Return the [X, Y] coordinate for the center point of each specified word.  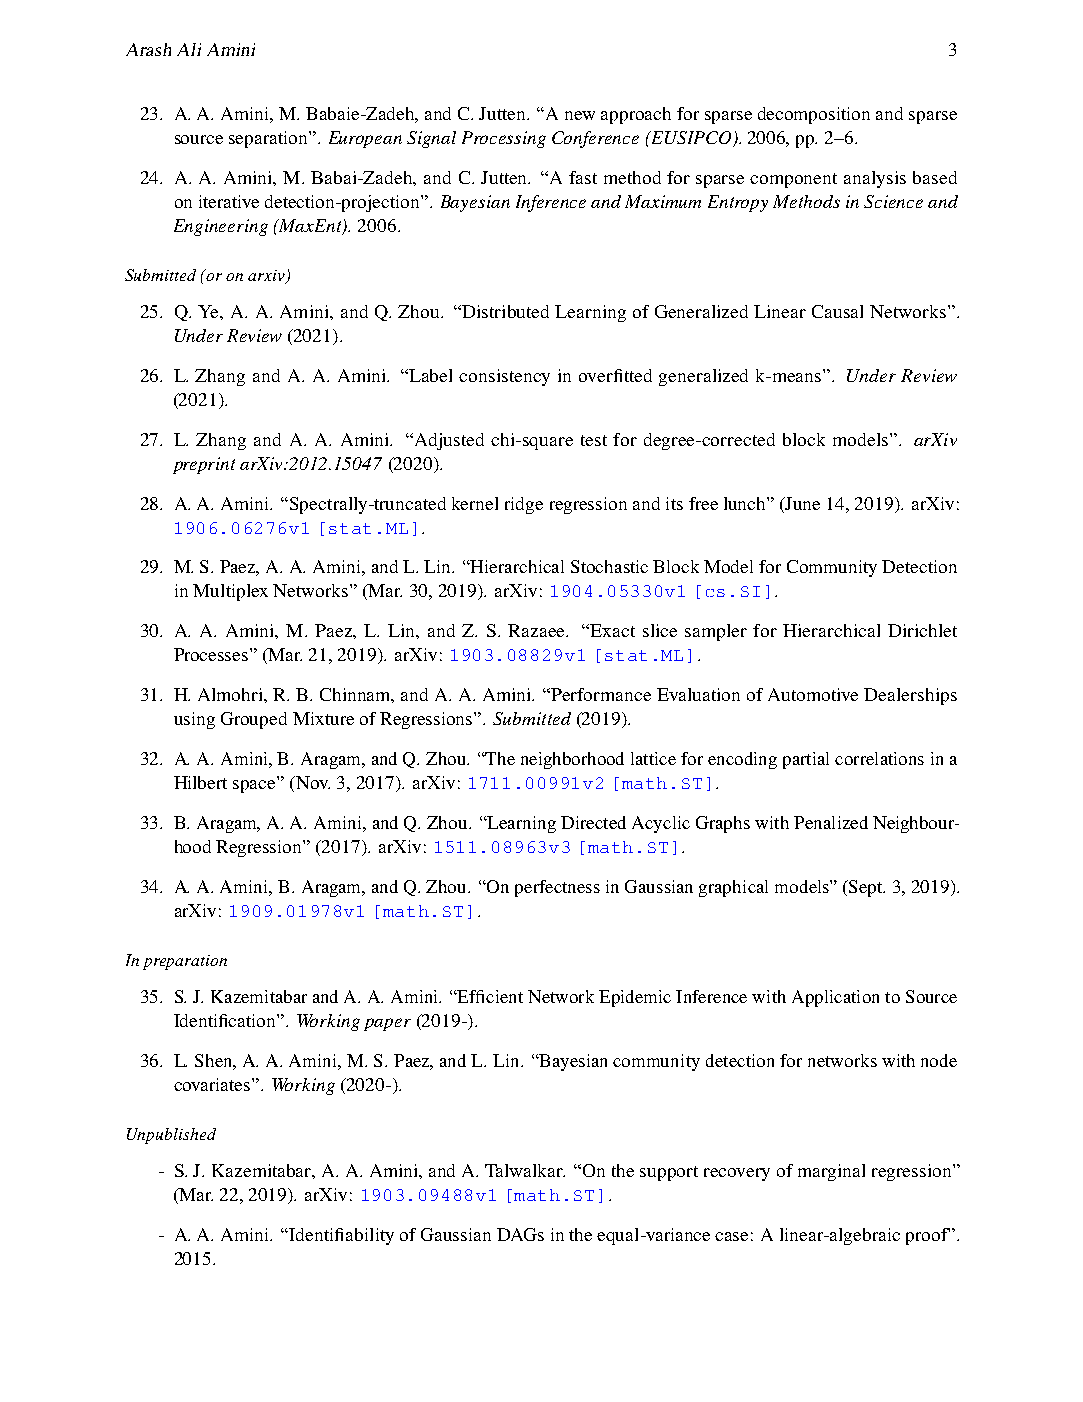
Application [835, 998]
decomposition [814, 115]
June [802, 503]
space [254, 786]
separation [269, 139]
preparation [185, 962]
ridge [524, 505]
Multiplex [230, 592]
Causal [837, 311]
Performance [601, 694]
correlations [879, 758]
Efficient [489, 996]
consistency [504, 377]
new [580, 115]
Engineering [221, 227]
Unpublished [171, 1136]
